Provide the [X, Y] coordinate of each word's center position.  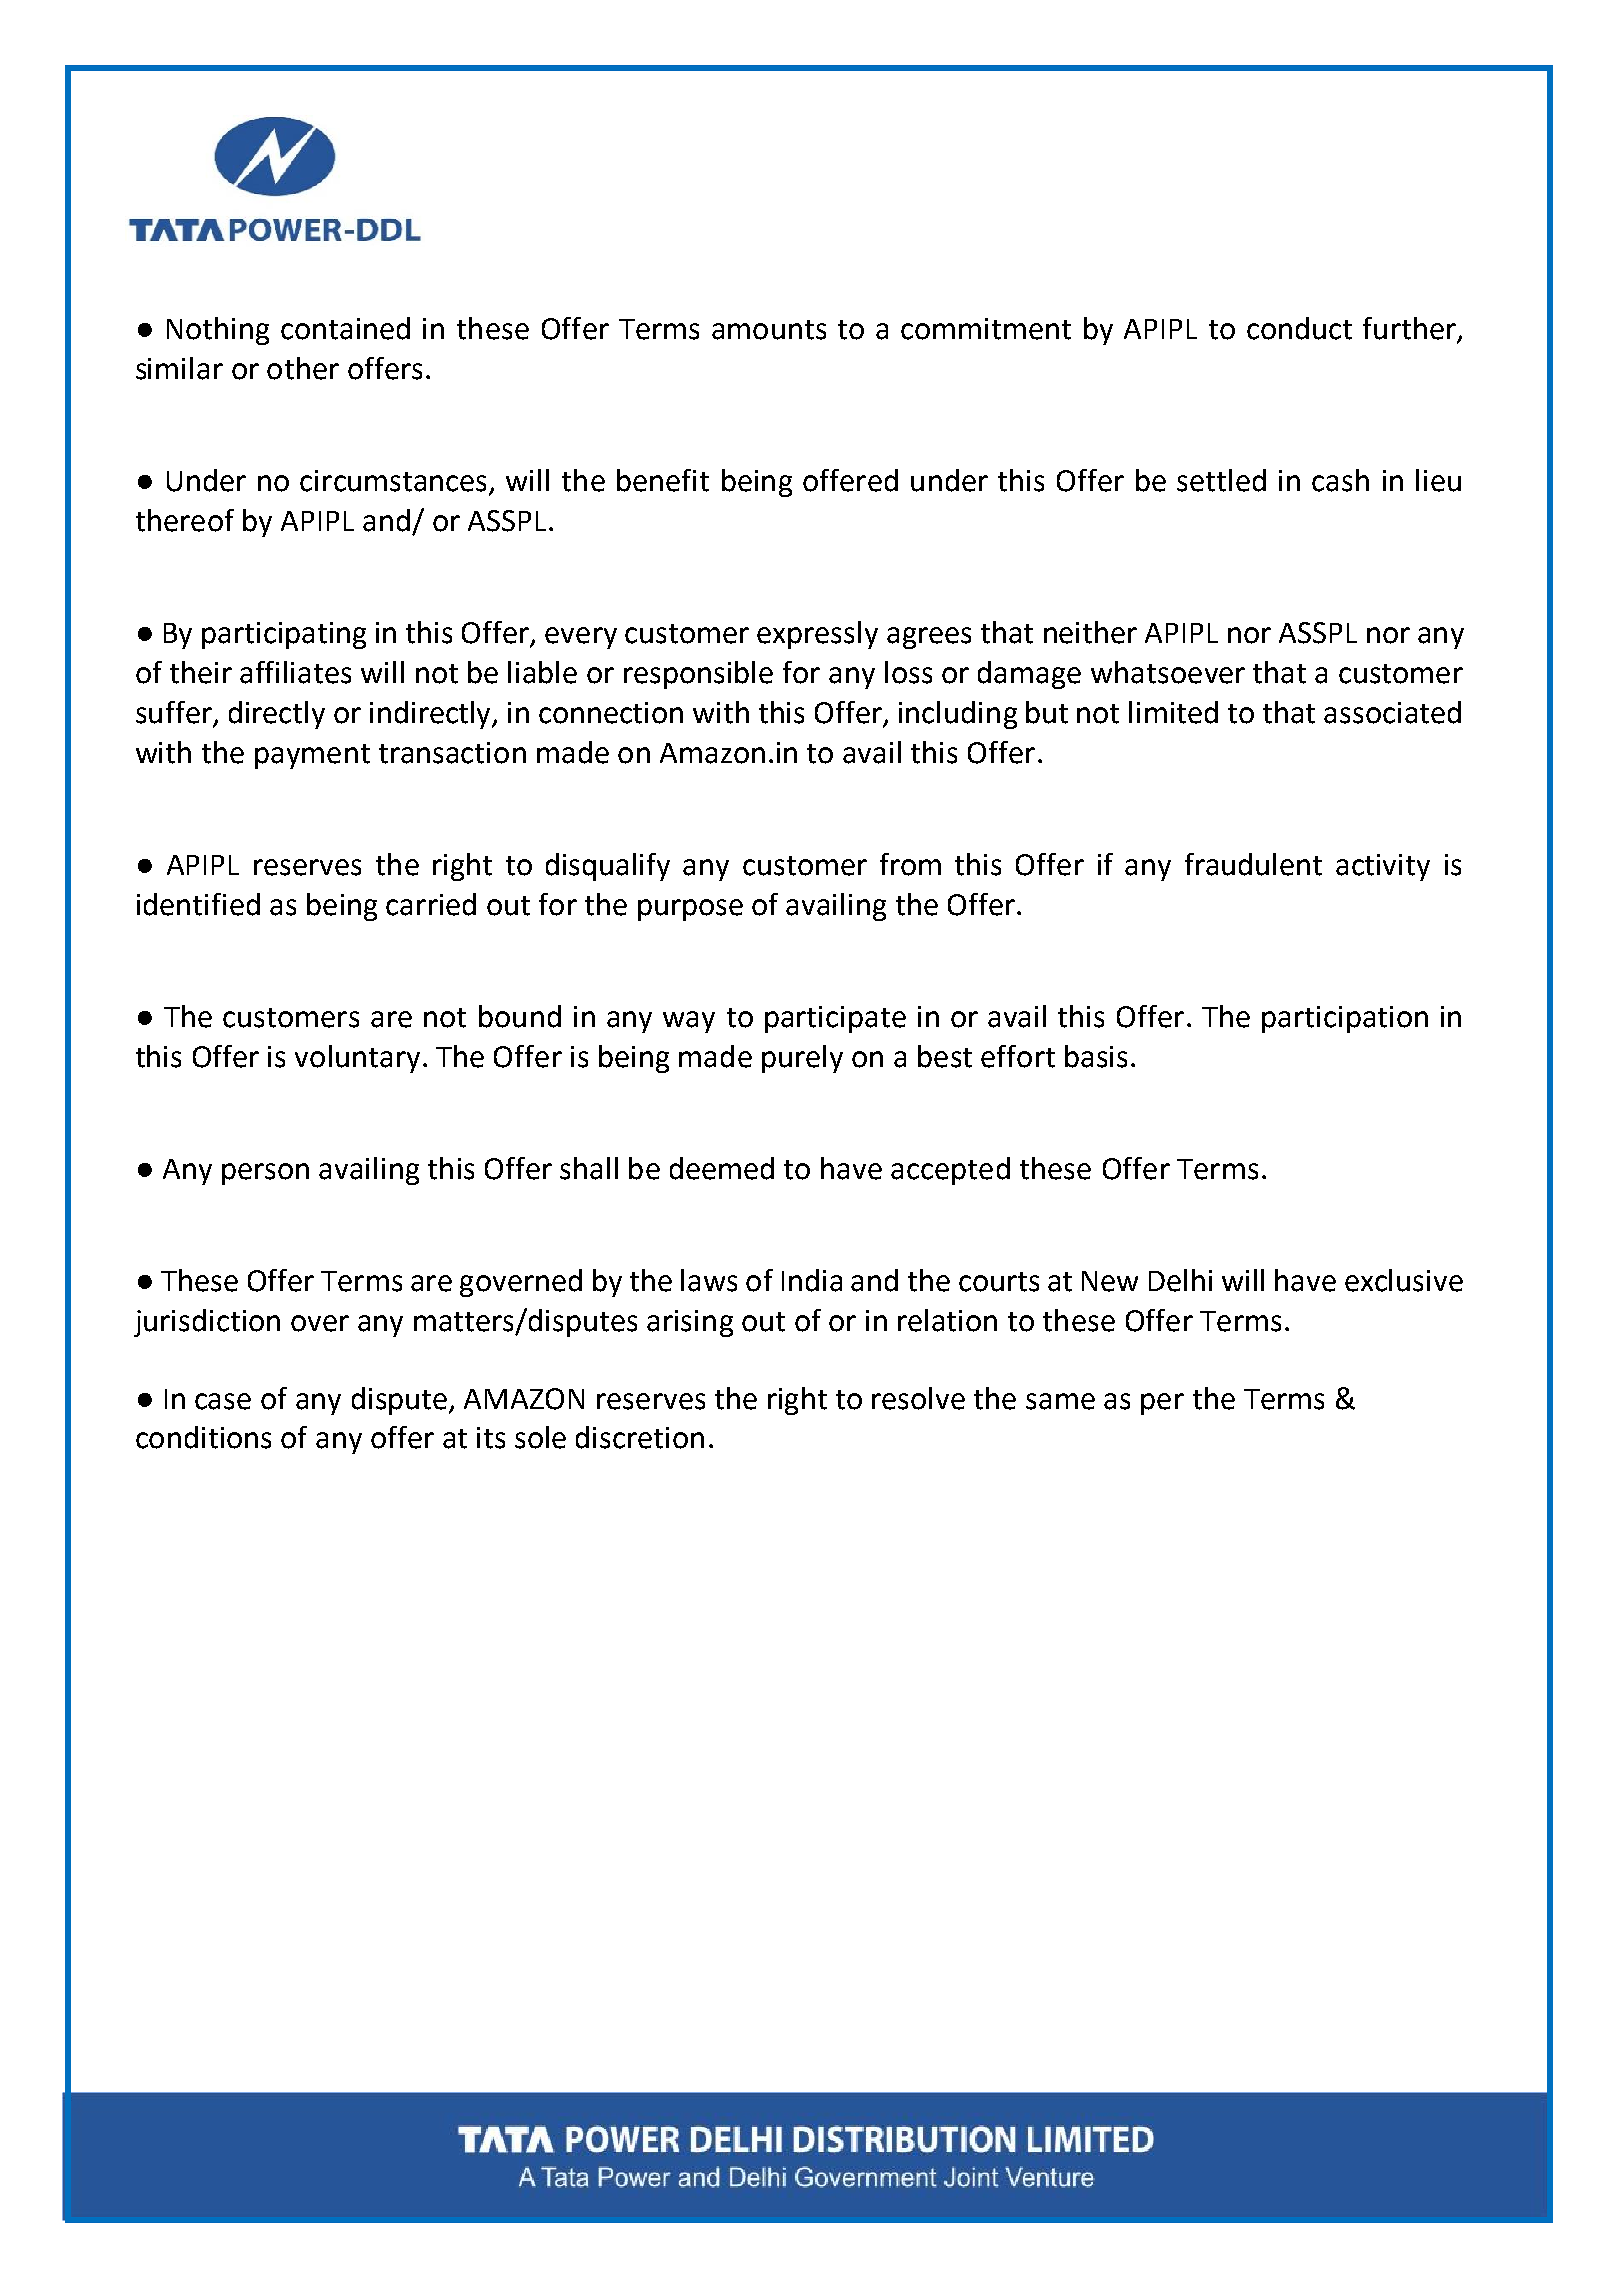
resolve [918, 1398]
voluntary [357, 1059]
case [223, 1401]
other [303, 368]
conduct [1299, 328]
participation [1345, 1019]
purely [802, 1059]
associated [1392, 712]
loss [908, 672]
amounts [769, 330]
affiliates [295, 672]
